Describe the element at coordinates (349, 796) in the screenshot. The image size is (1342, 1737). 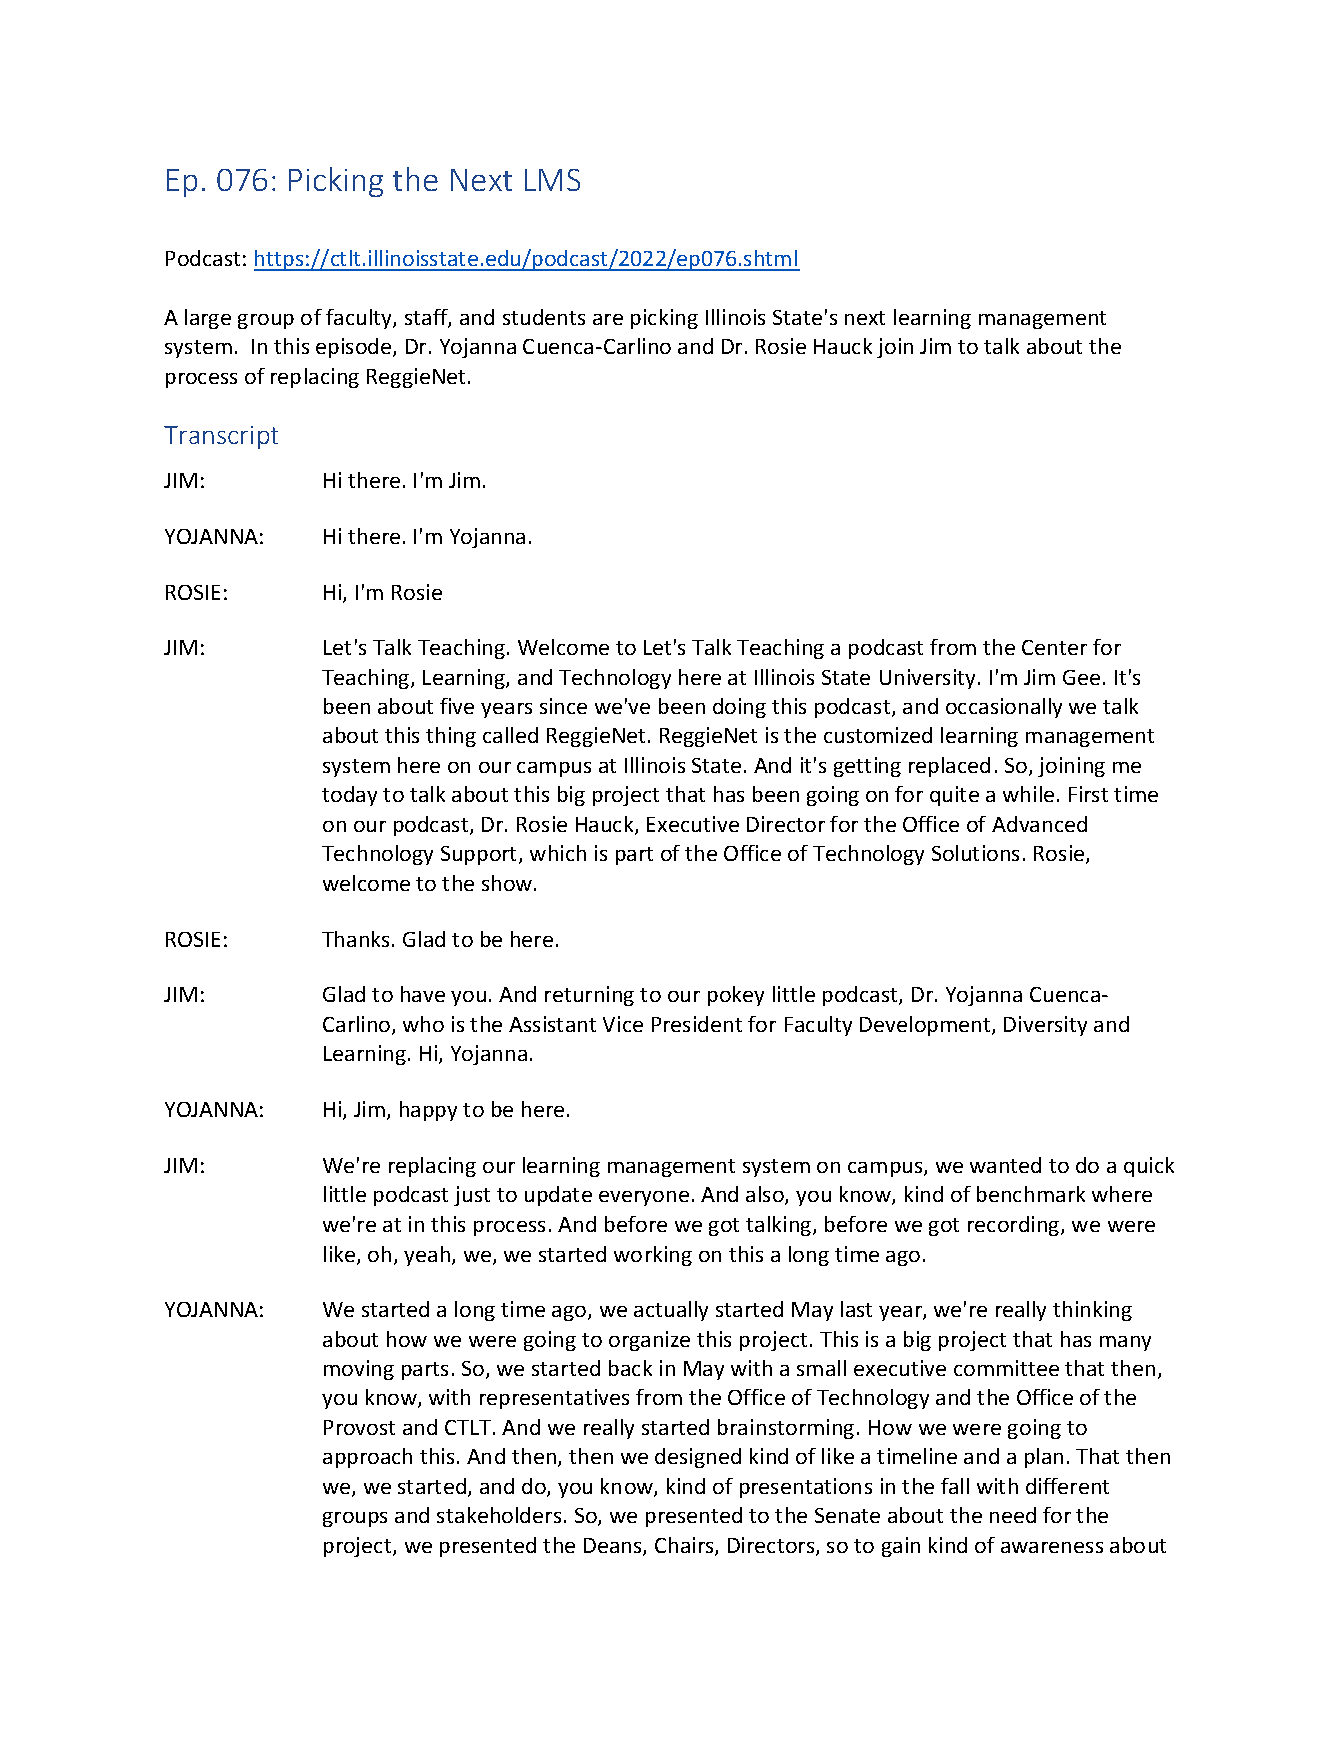
I see `today` at that location.
